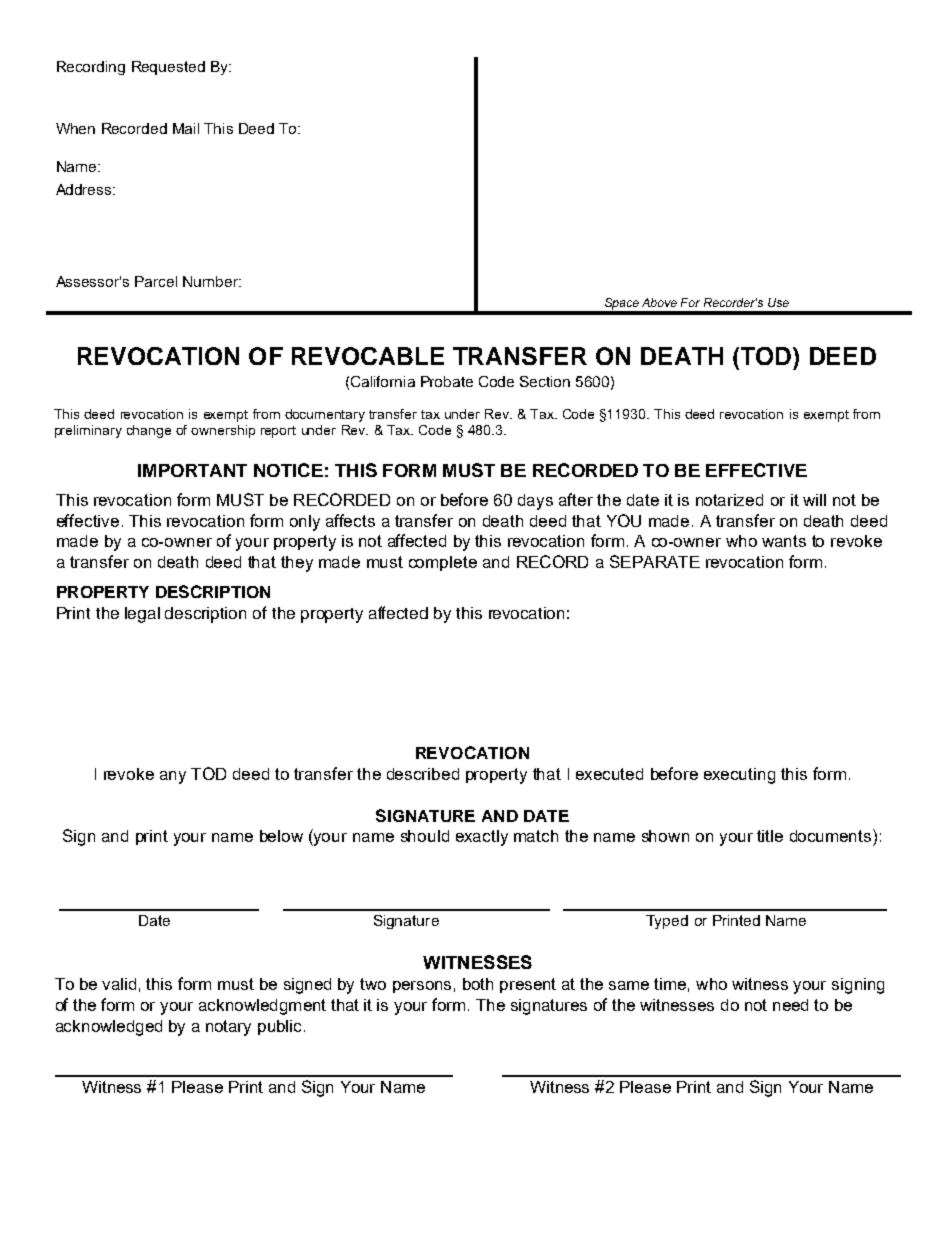 This page has height=1233, width=952. What do you see at coordinates (535, 502) in the page?
I see `days` at bounding box center [535, 502].
